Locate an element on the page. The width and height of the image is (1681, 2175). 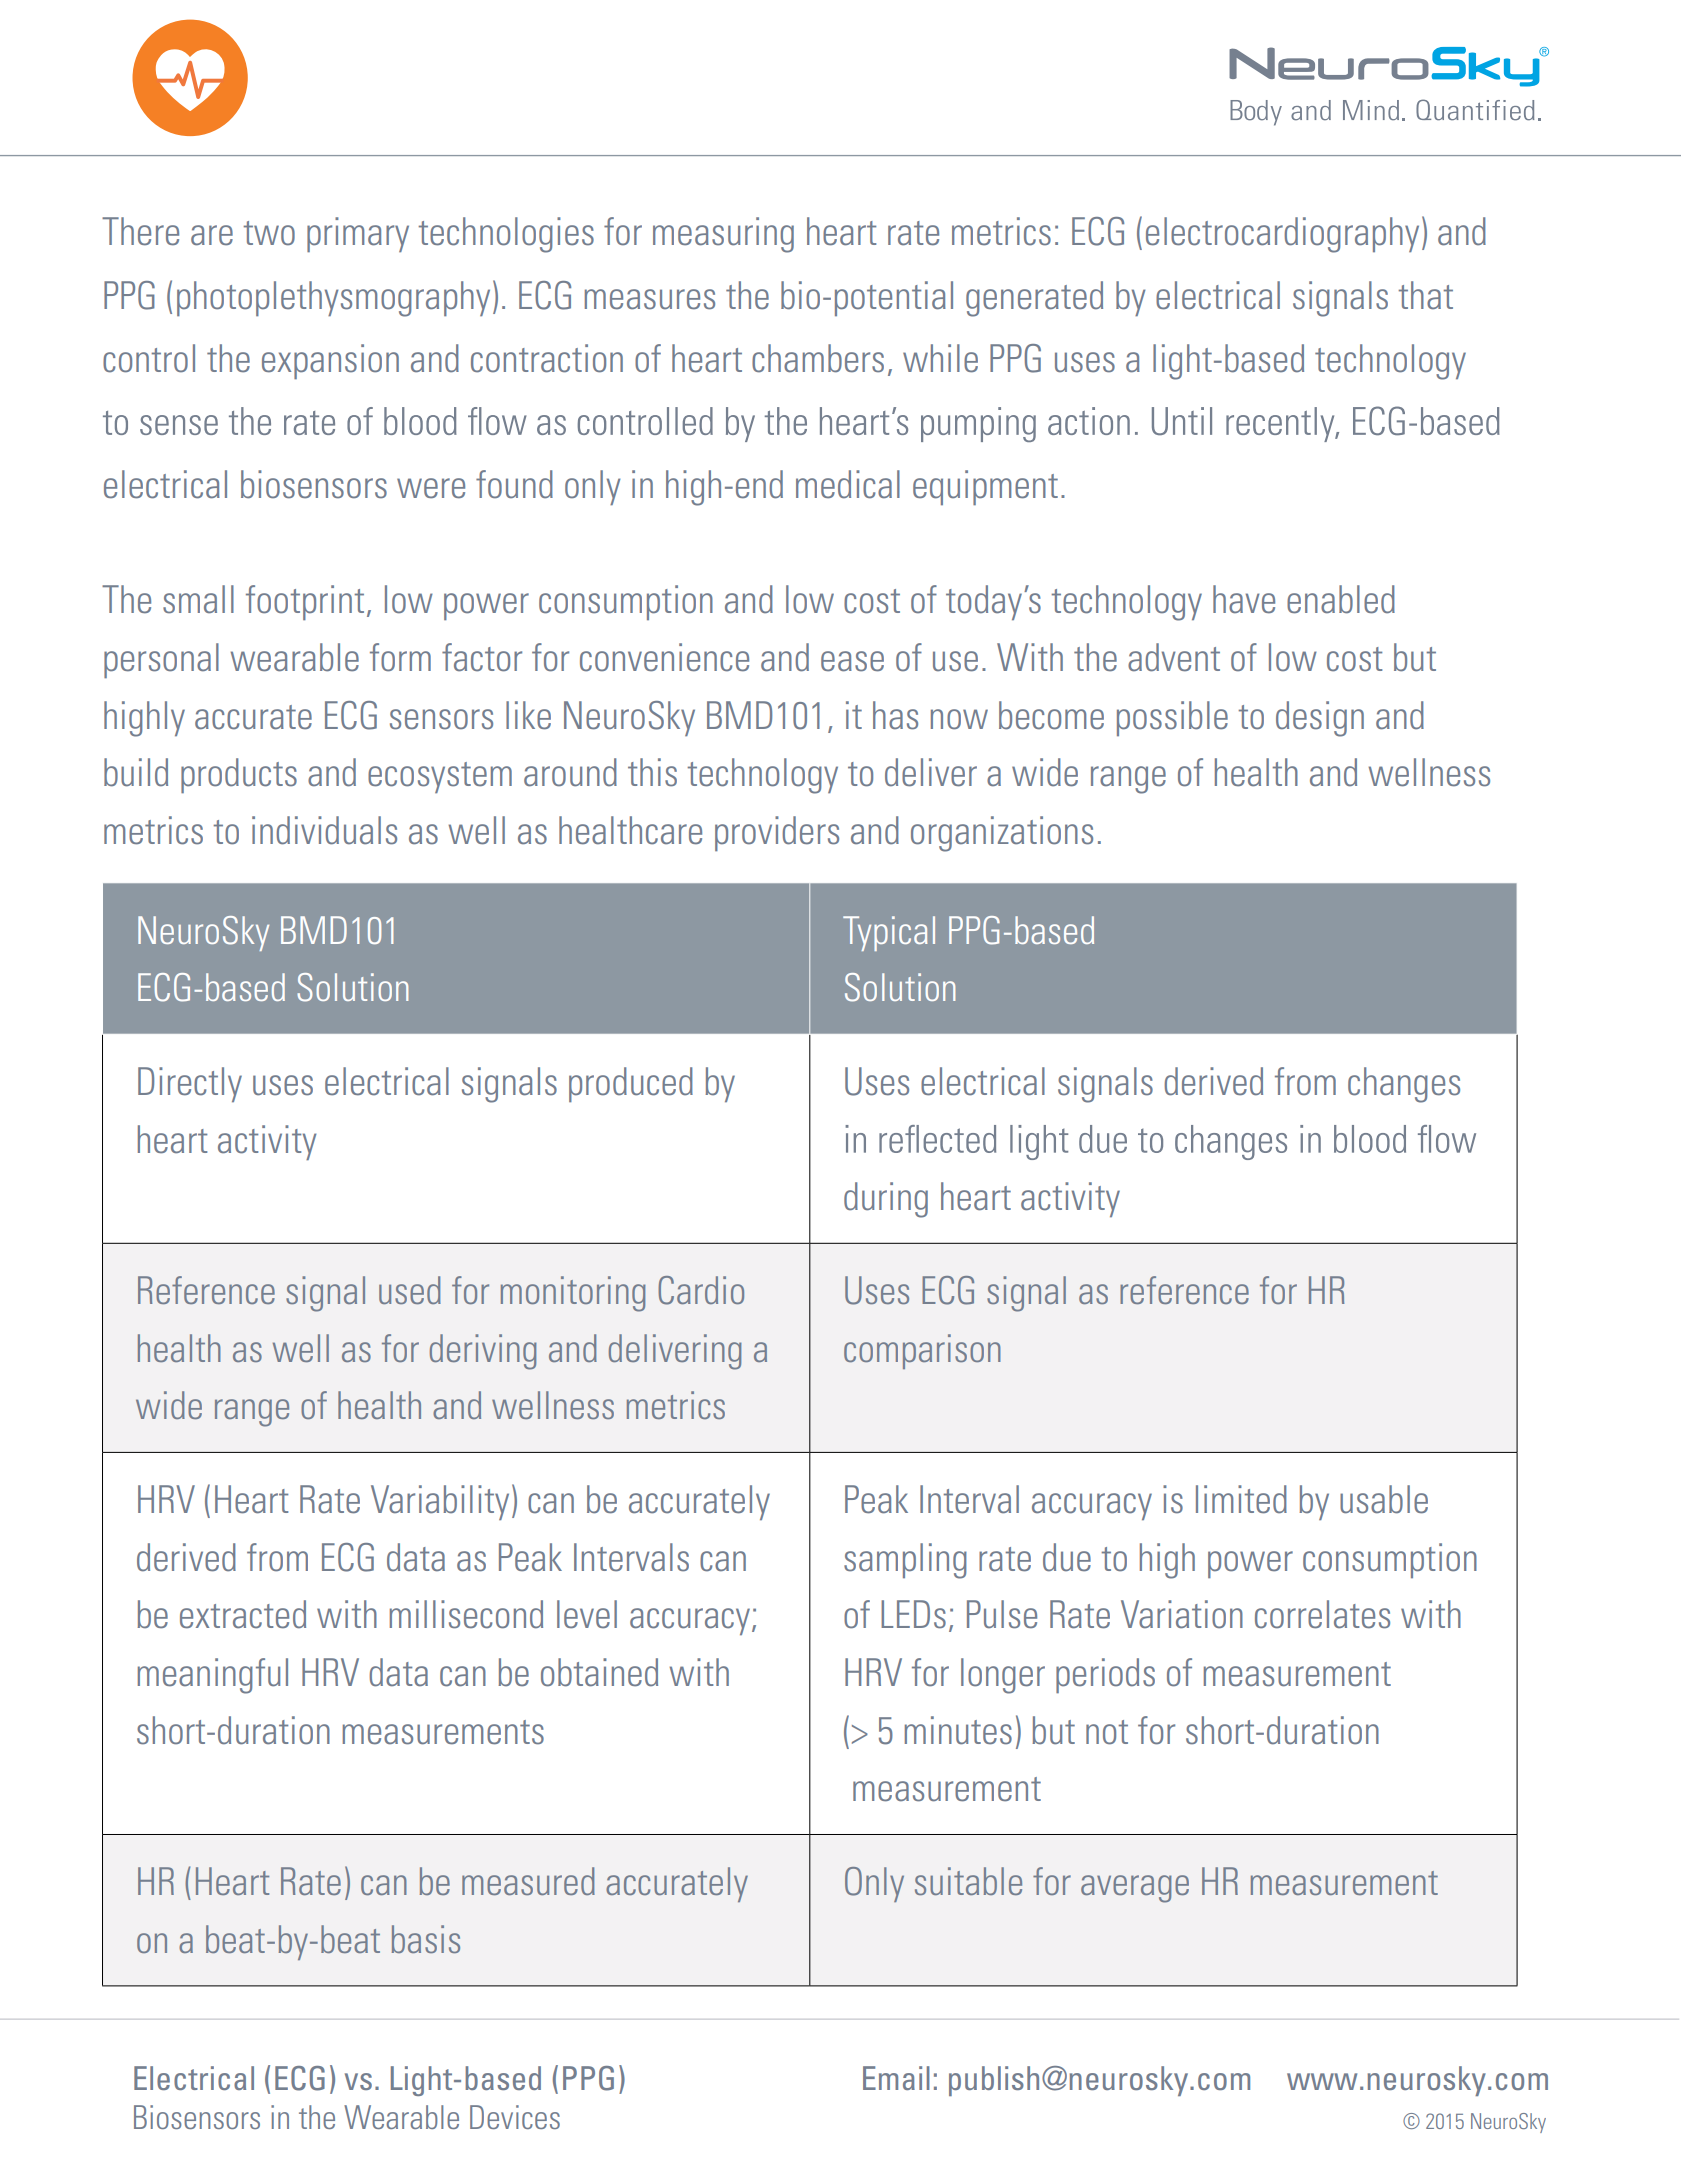
Directly is located at coordinates (190, 1084).
